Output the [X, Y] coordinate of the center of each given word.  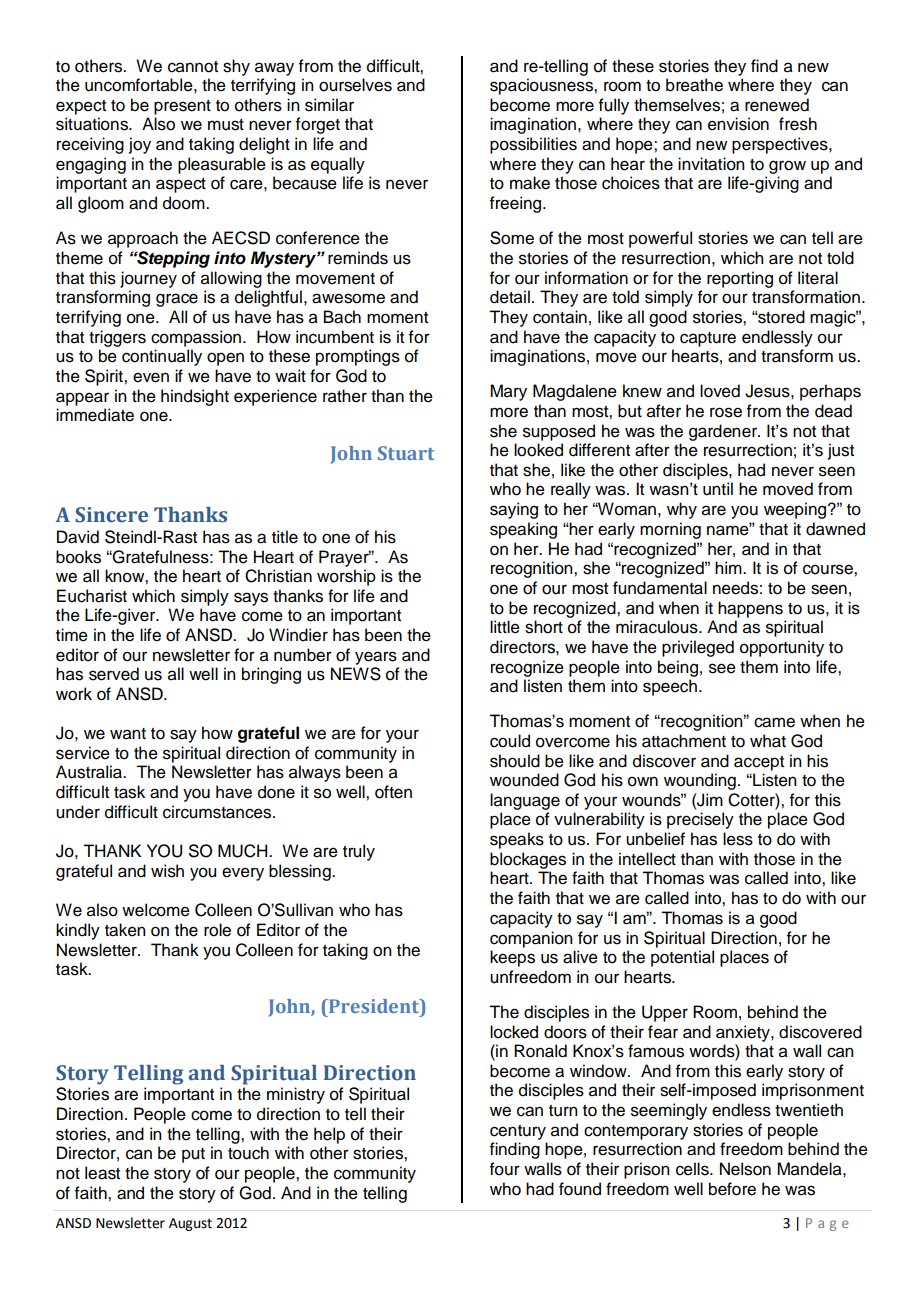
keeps [512, 958]
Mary [508, 392]
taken [125, 930]
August [190, 1224]
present [182, 107]
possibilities [533, 145]
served [114, 674]
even [151, 377]
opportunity [782, 648]
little [505, 627]
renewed [777, 105]
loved [720, 391]
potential [682, 958]
